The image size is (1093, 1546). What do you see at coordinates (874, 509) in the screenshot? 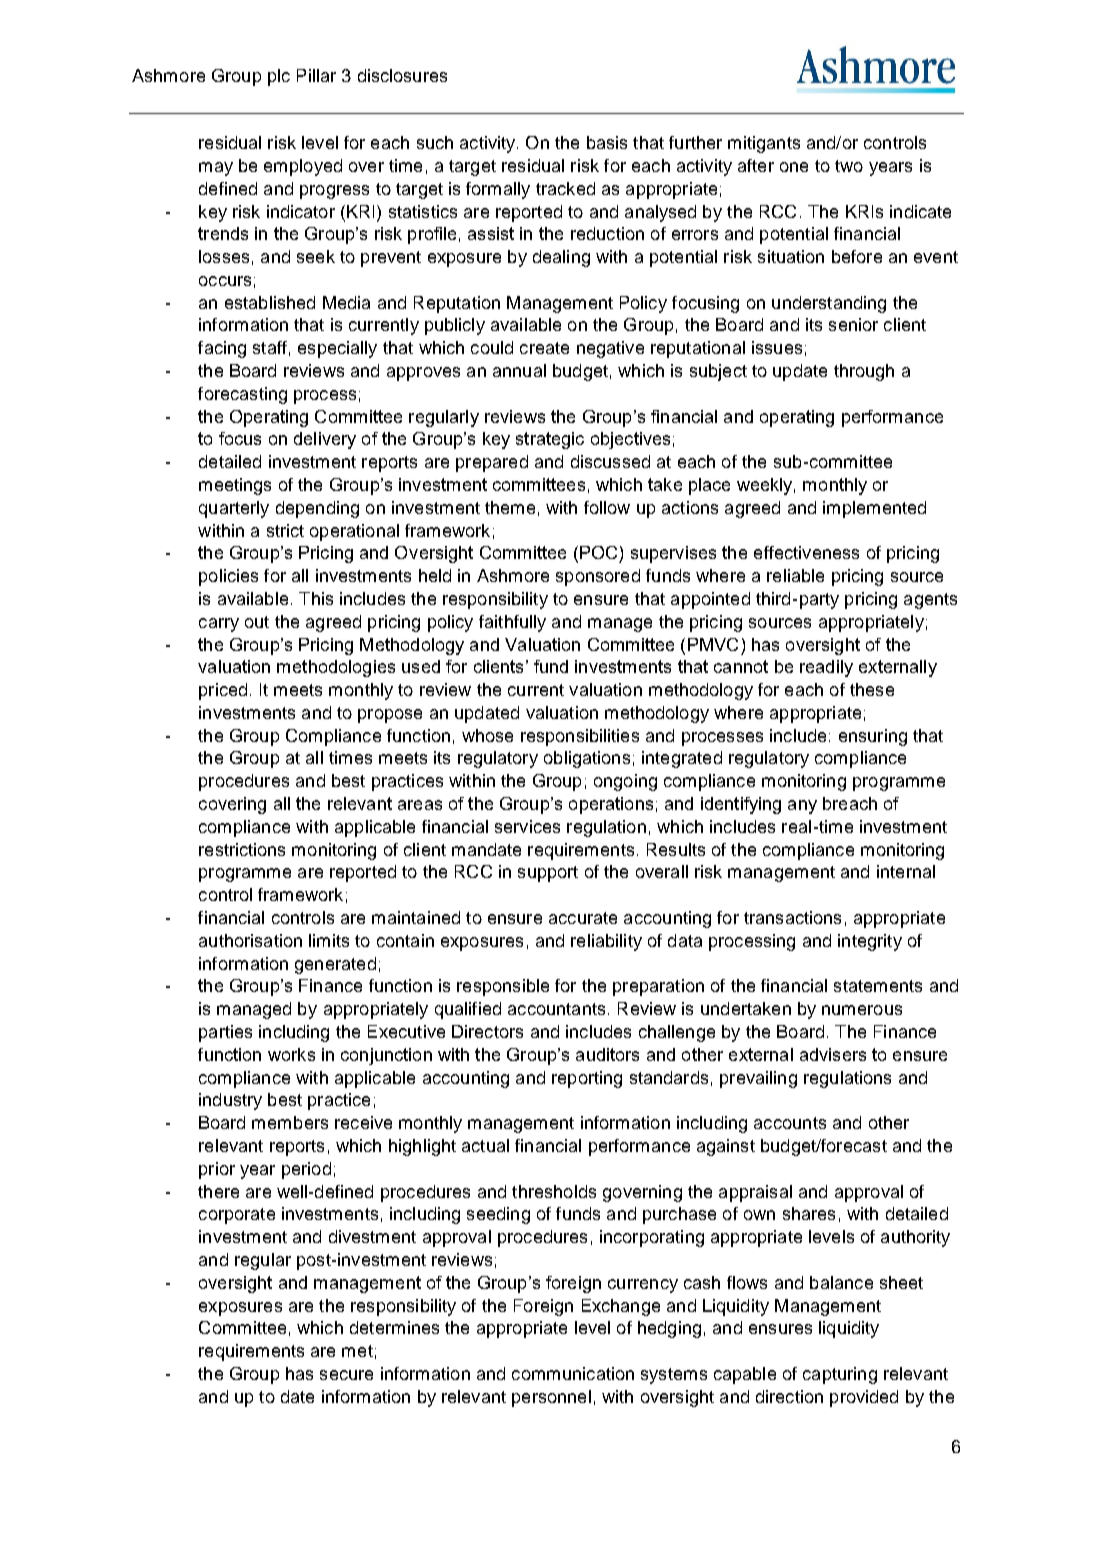
I see `implemented` at bounding box center [874, 509].
